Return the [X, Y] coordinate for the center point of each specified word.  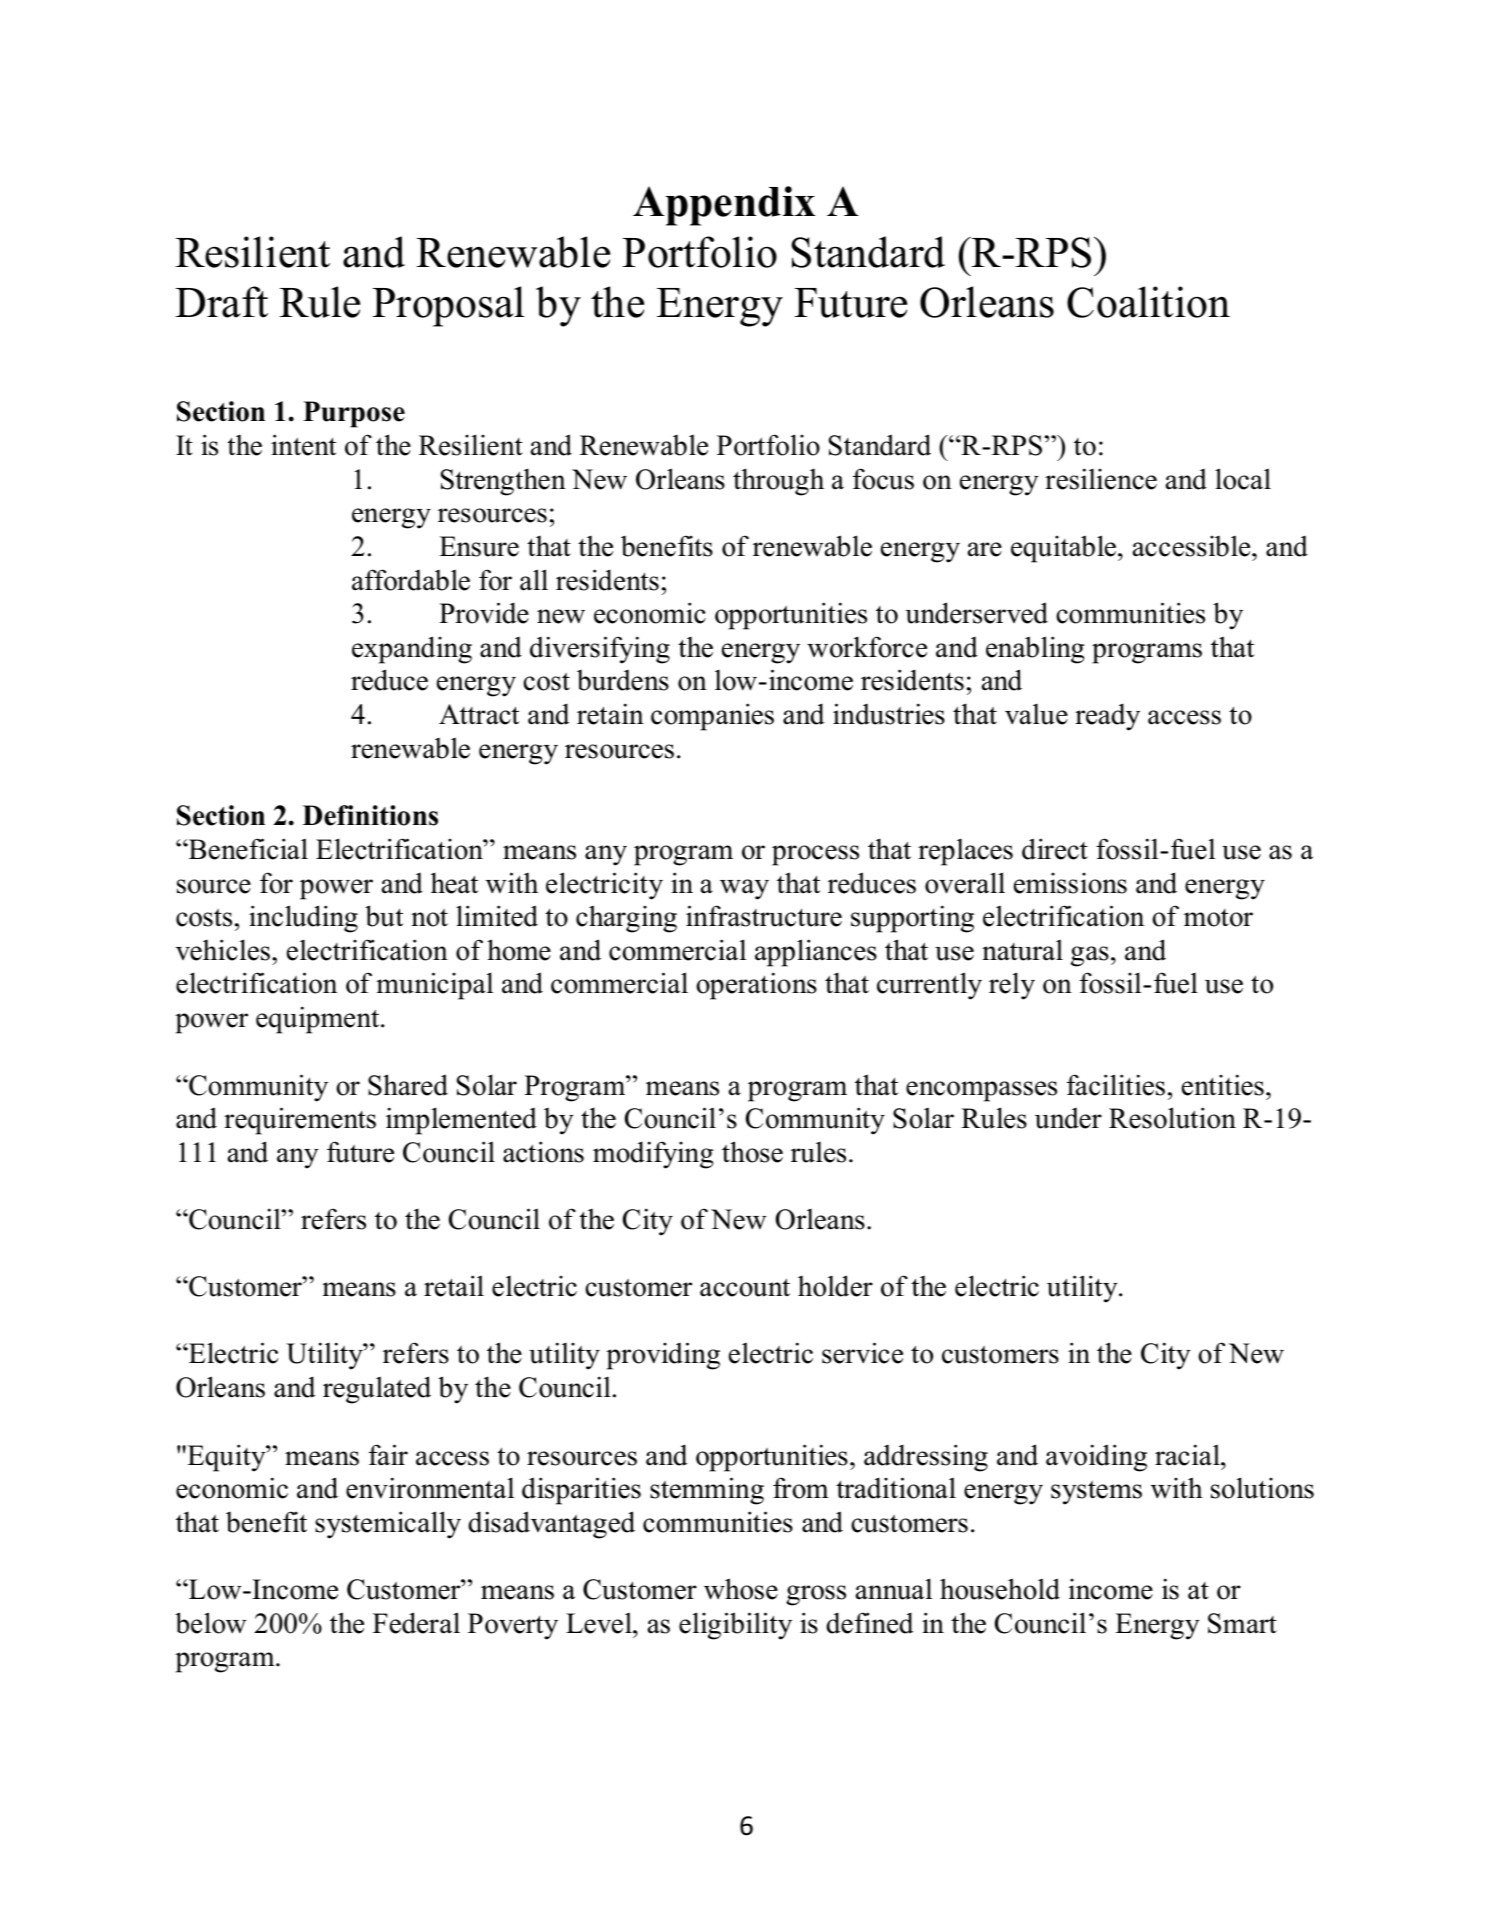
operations [756, 986]
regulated [377, 1390]
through [778, 482]
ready [1107, 717]
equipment [319, 1020]
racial [1188, 1455]
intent [303, 445]
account [745, 1287]
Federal [416, 1623]
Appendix [724, 206]
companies [712, 717]
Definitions [370, 815]
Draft [221, 302]
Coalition [1148, 302]
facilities [1116, 1085]
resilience [1101, 479]
